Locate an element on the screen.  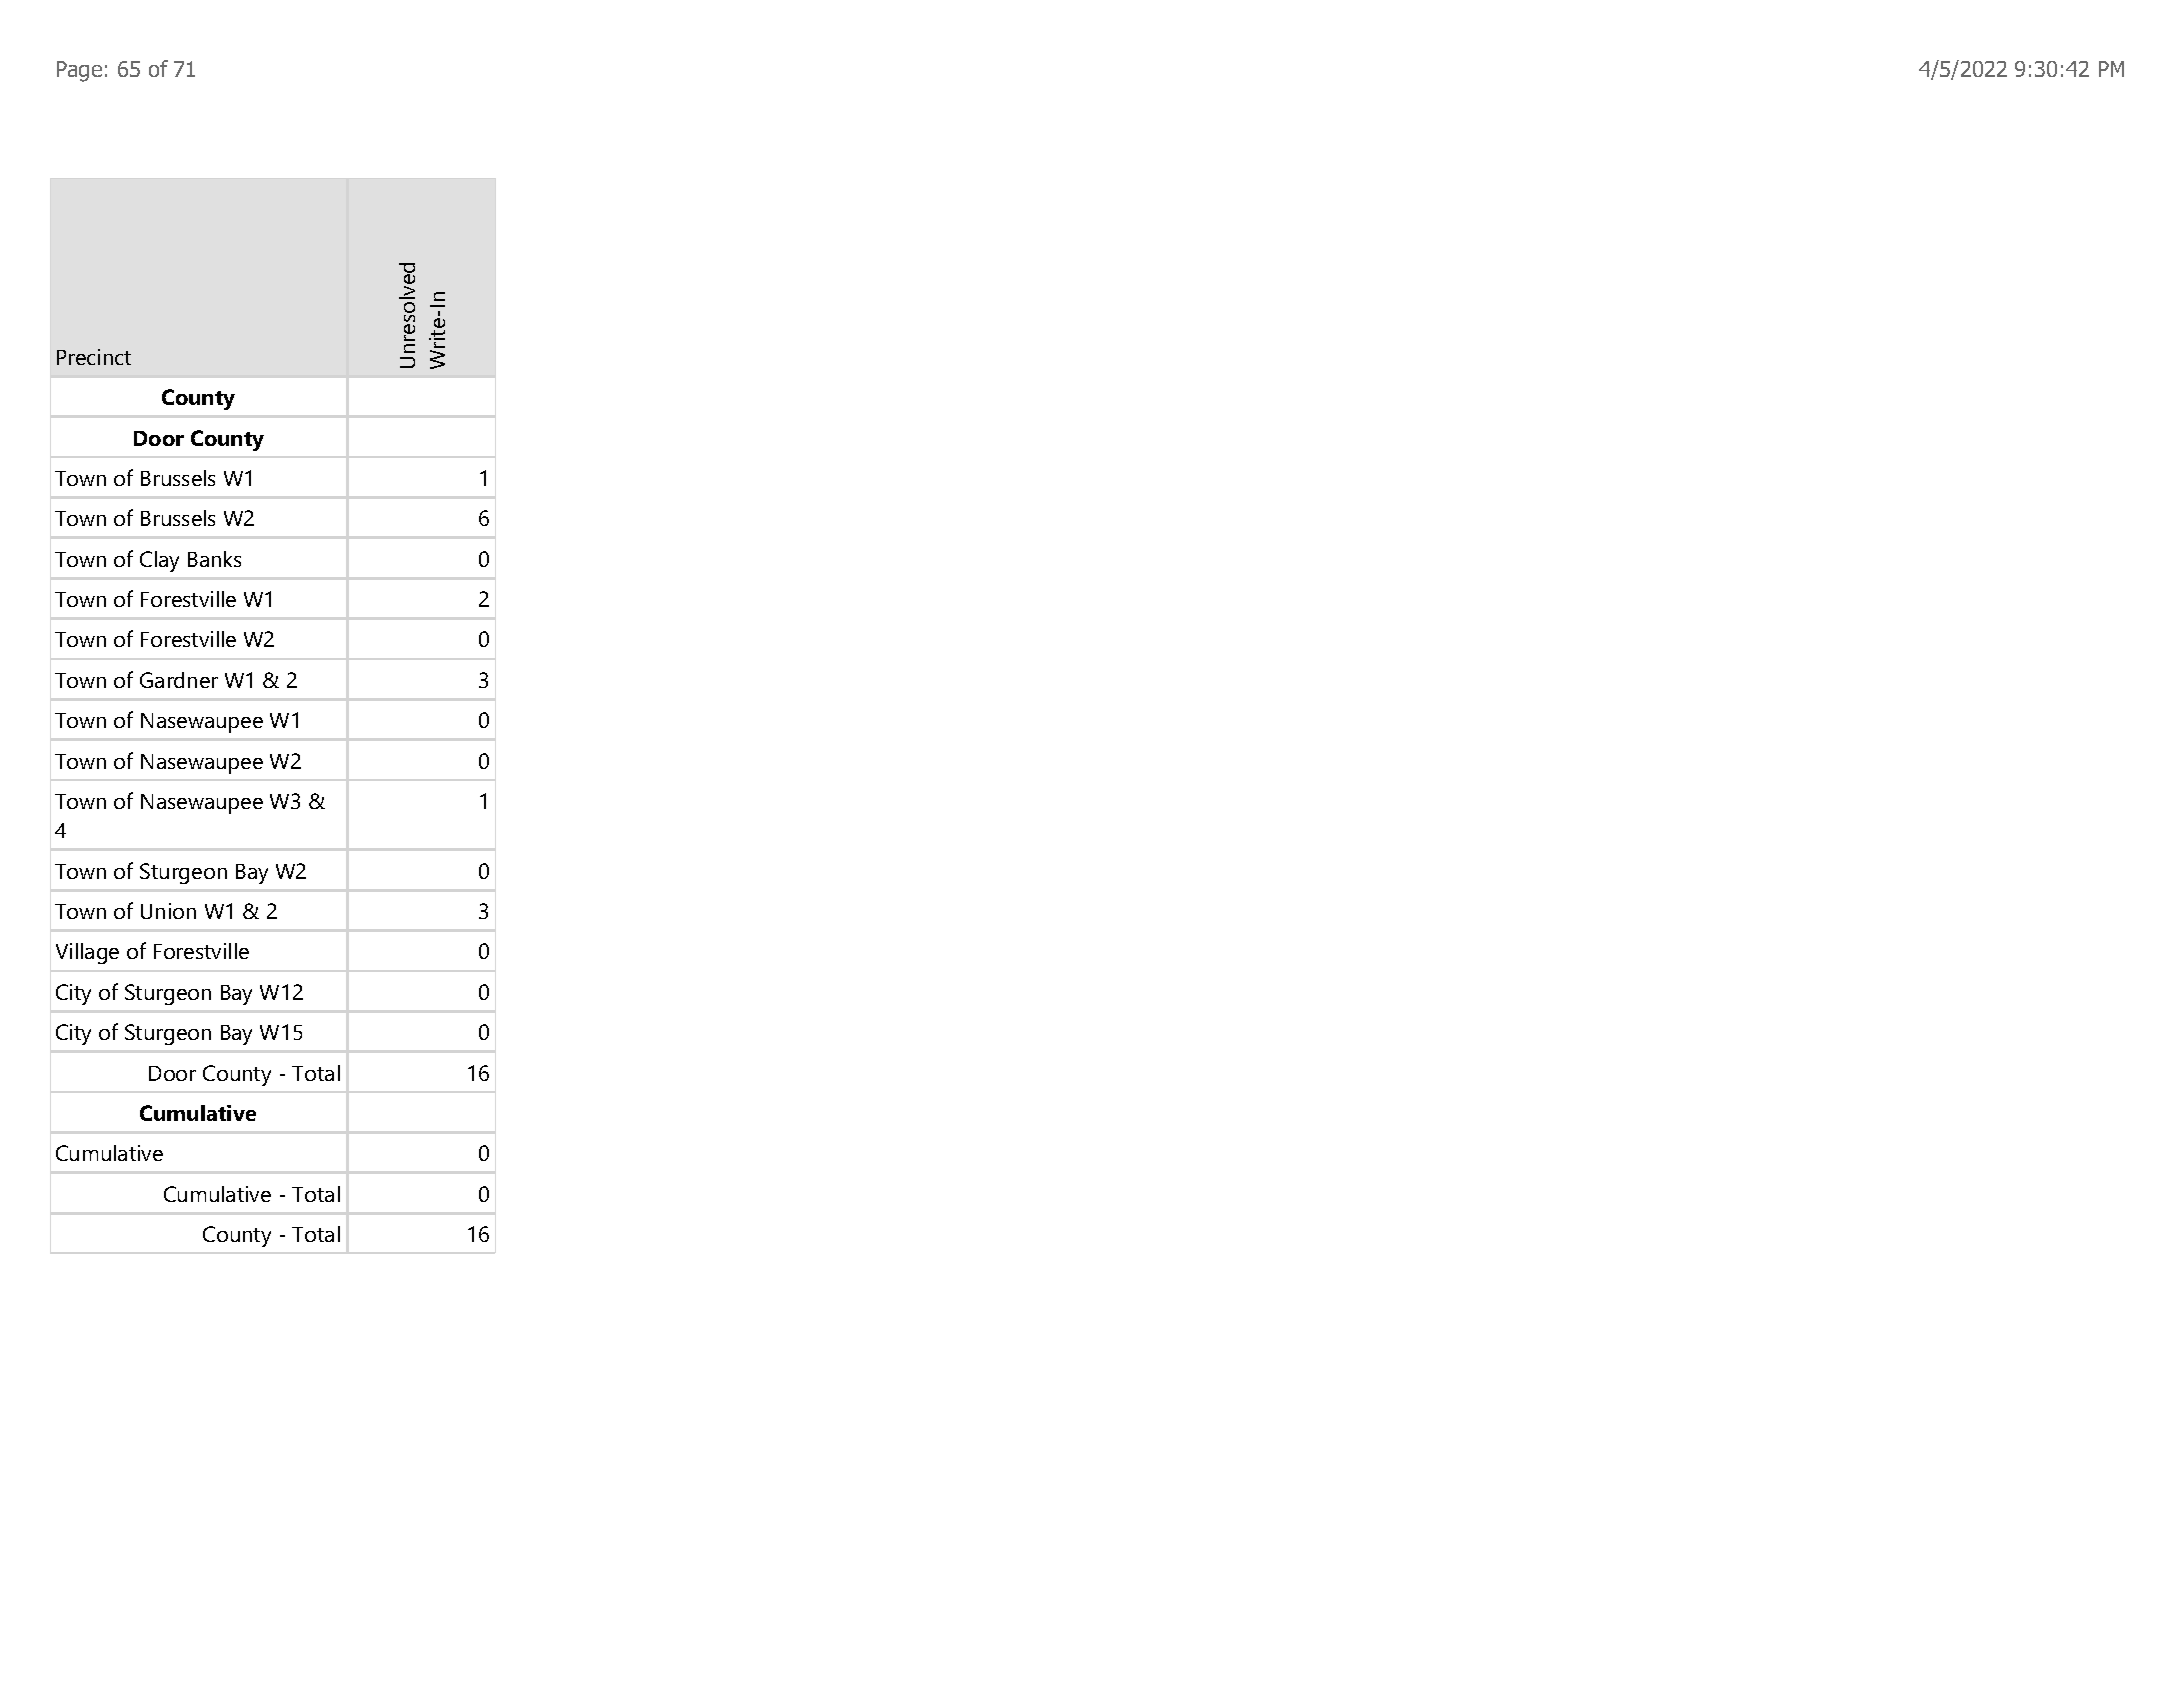
Banks is located at coordinates (214, 559).
